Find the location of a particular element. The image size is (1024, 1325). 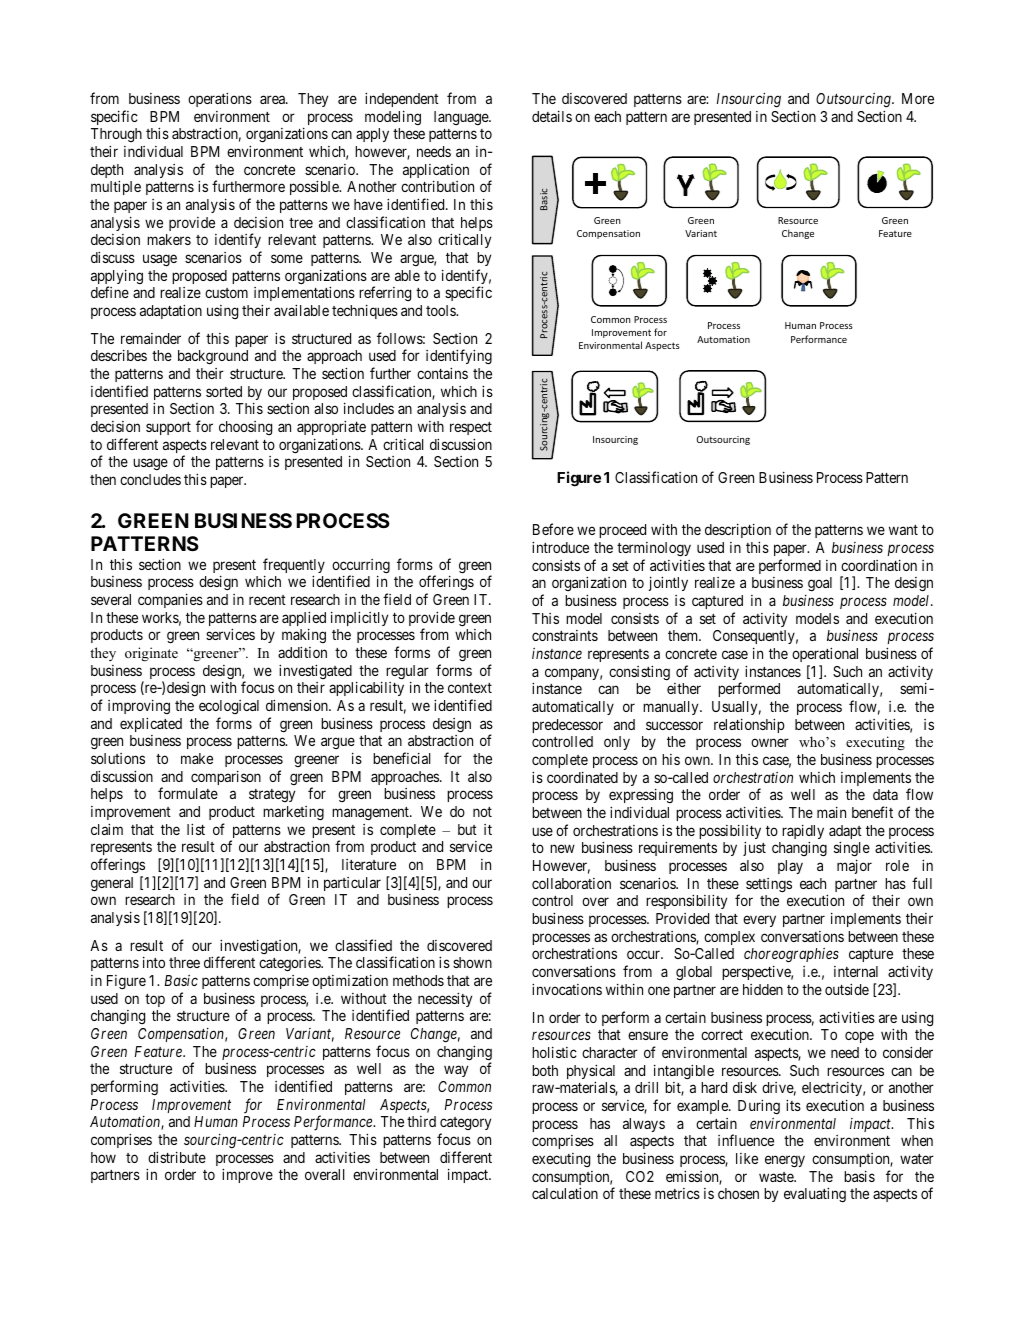

language is located at coordinates (462, 118).
